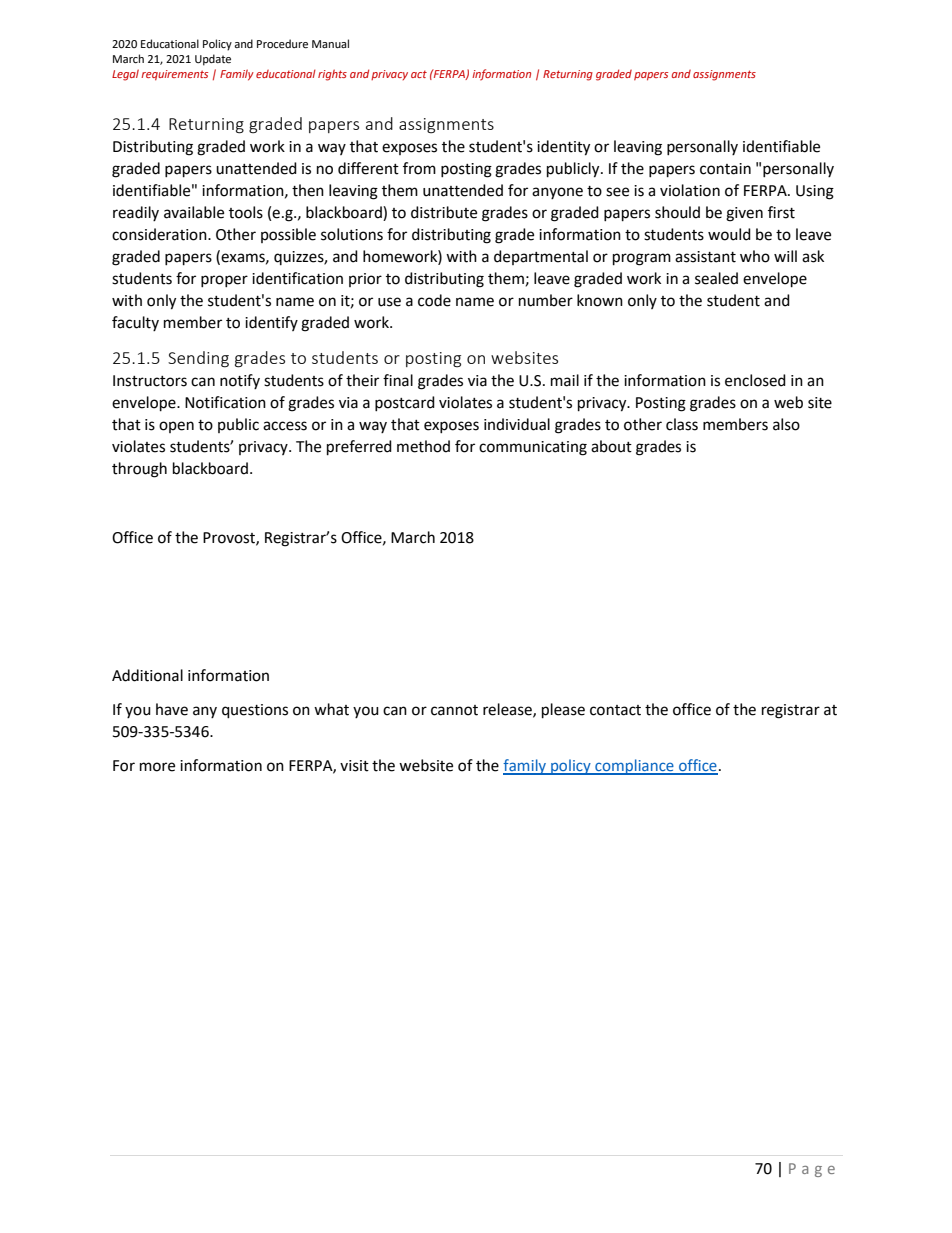 The height and width of the document is (1233, 952). I want to click on cannot, so click(454, 710).
